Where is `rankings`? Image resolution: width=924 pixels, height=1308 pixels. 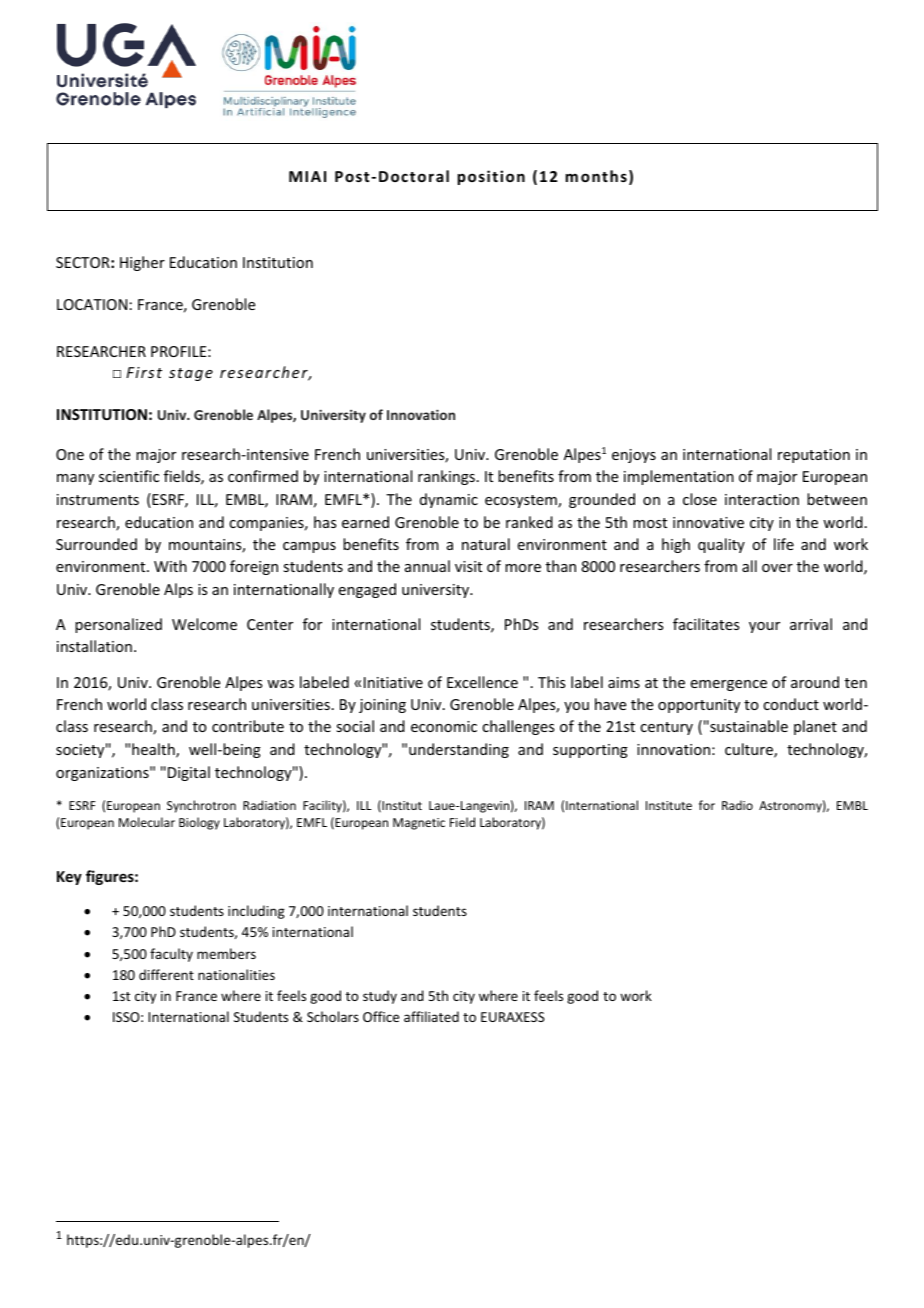 rankings is located at coordinates (446, 477).
